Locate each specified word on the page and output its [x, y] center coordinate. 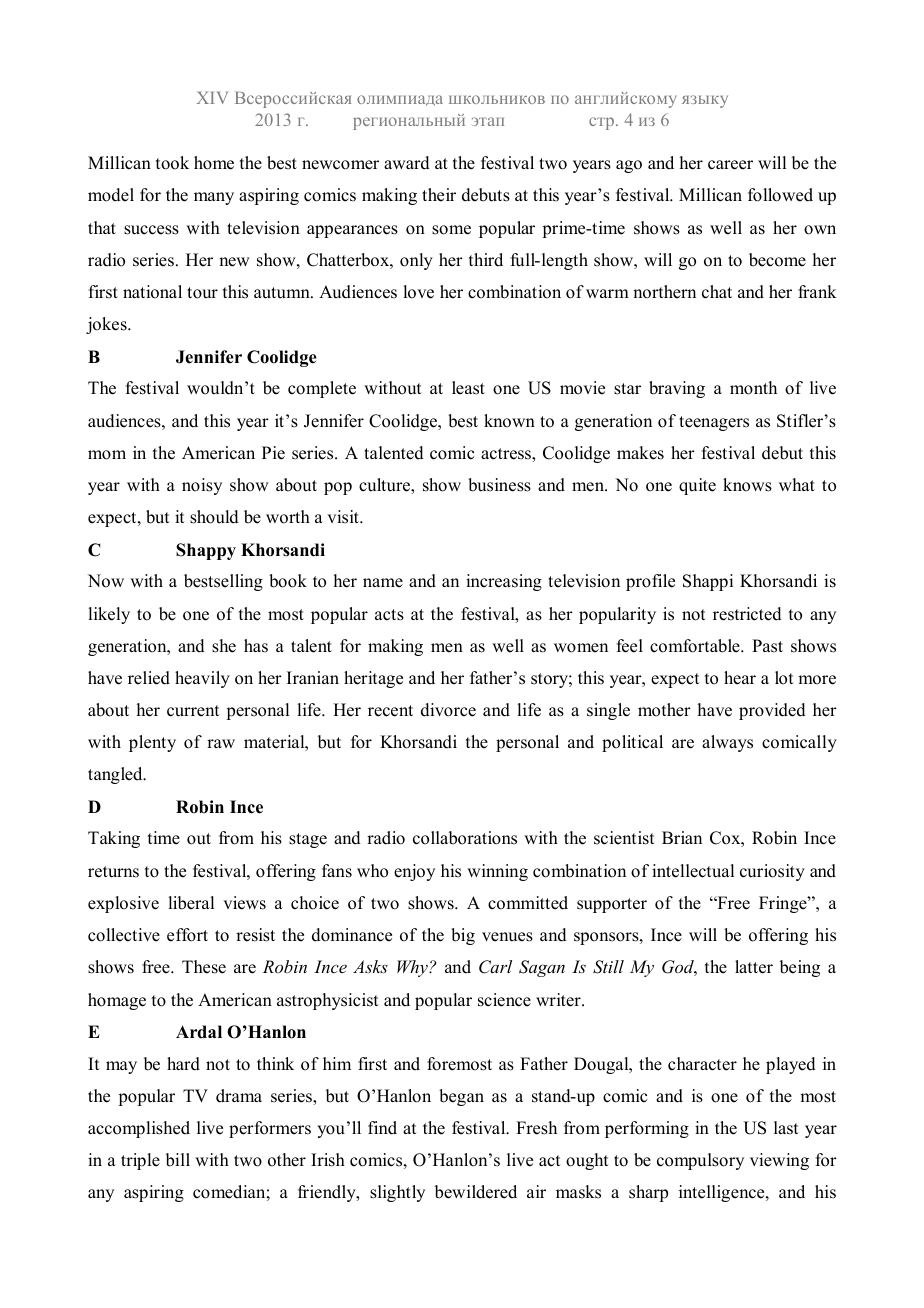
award [407, 163]
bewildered [476, 1192]
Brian [682, 837]
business [499, 485]
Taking [114, 839]
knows [747, 485]
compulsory [700, 1161]
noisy [202, 486]
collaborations [465, 838]
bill [178, 1160]
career [730, 165]
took [172, 163]
